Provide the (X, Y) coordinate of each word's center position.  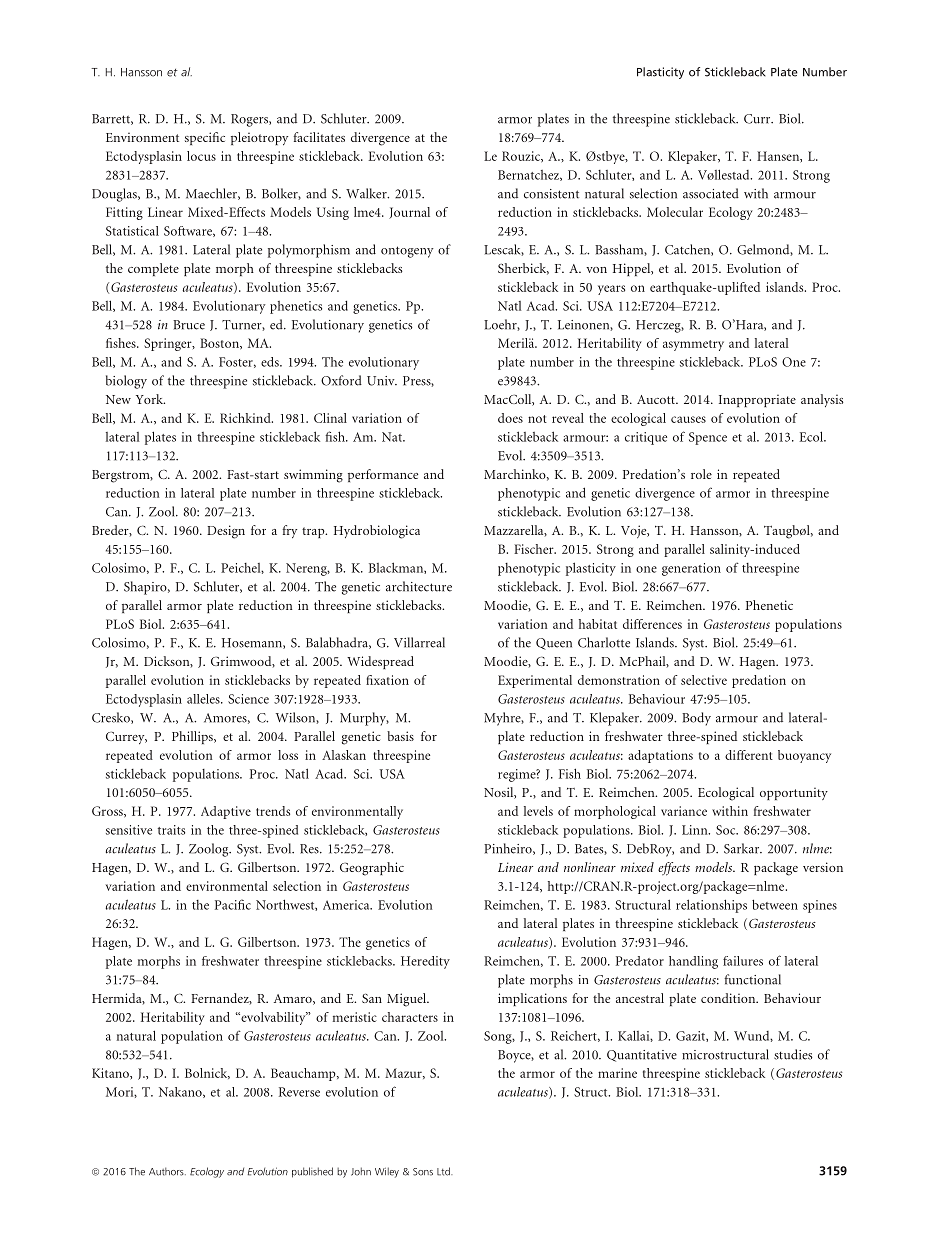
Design (226, 532)
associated (711, 193)
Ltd (444, 1171)
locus (201, 156)
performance (383, 475)
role (701, 474)
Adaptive (226, 812)
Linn (696, 830)
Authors (167, 1171)
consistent (551, 194)
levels (538, 811)
